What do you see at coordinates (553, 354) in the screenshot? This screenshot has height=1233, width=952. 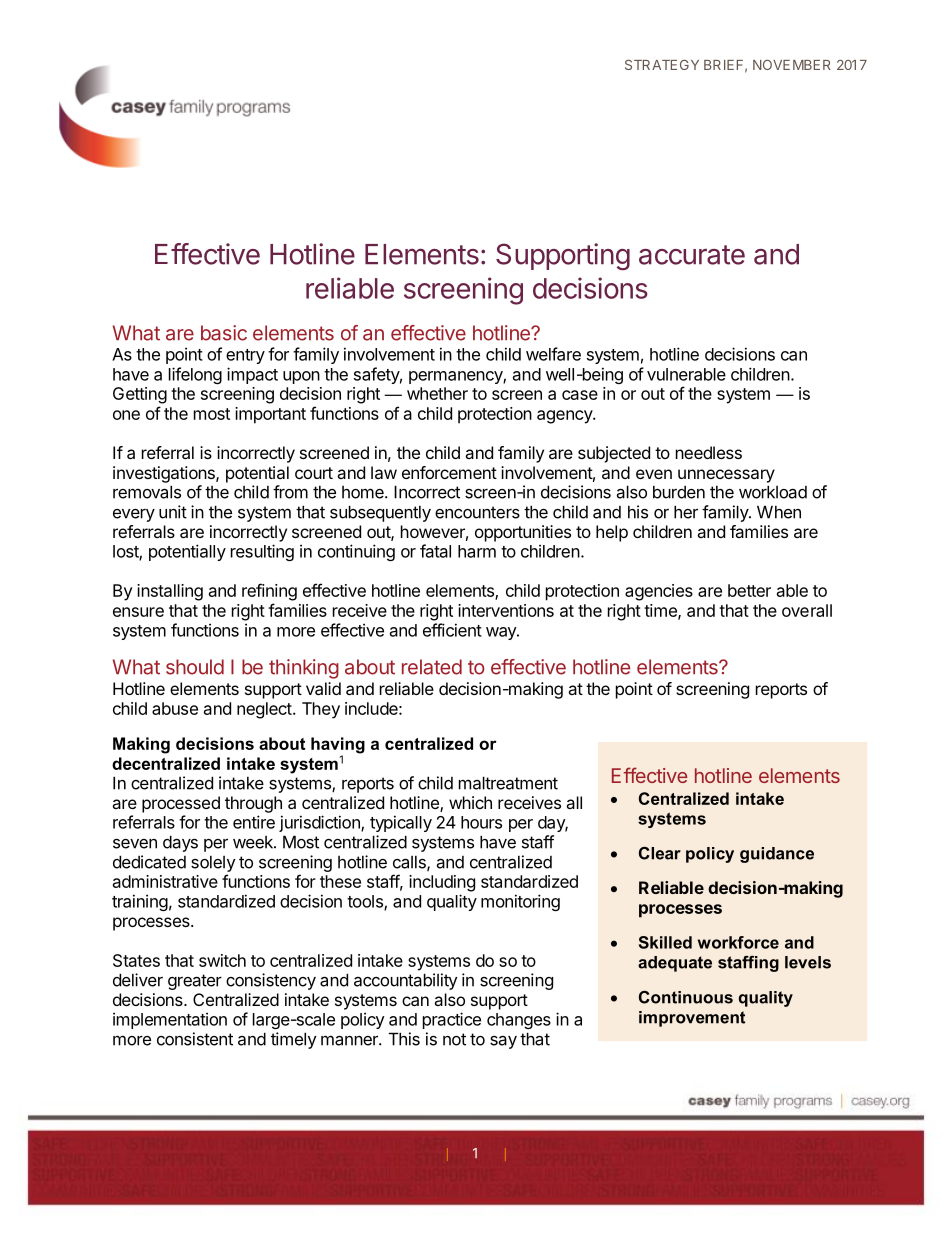 I see `welfare` at bounding box center [553, 354].
